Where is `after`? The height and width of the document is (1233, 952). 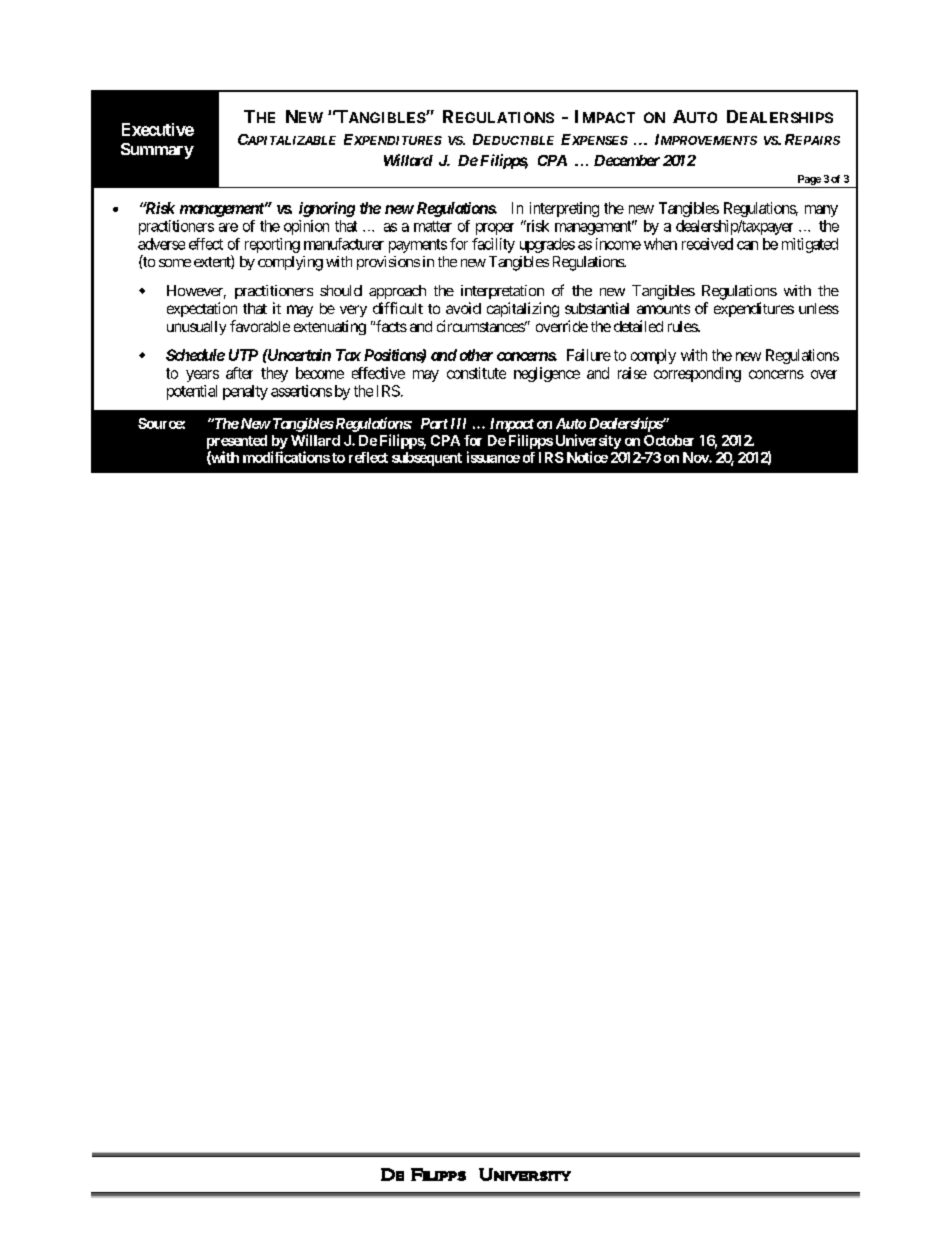 after is located at coordinates (239, 373).
